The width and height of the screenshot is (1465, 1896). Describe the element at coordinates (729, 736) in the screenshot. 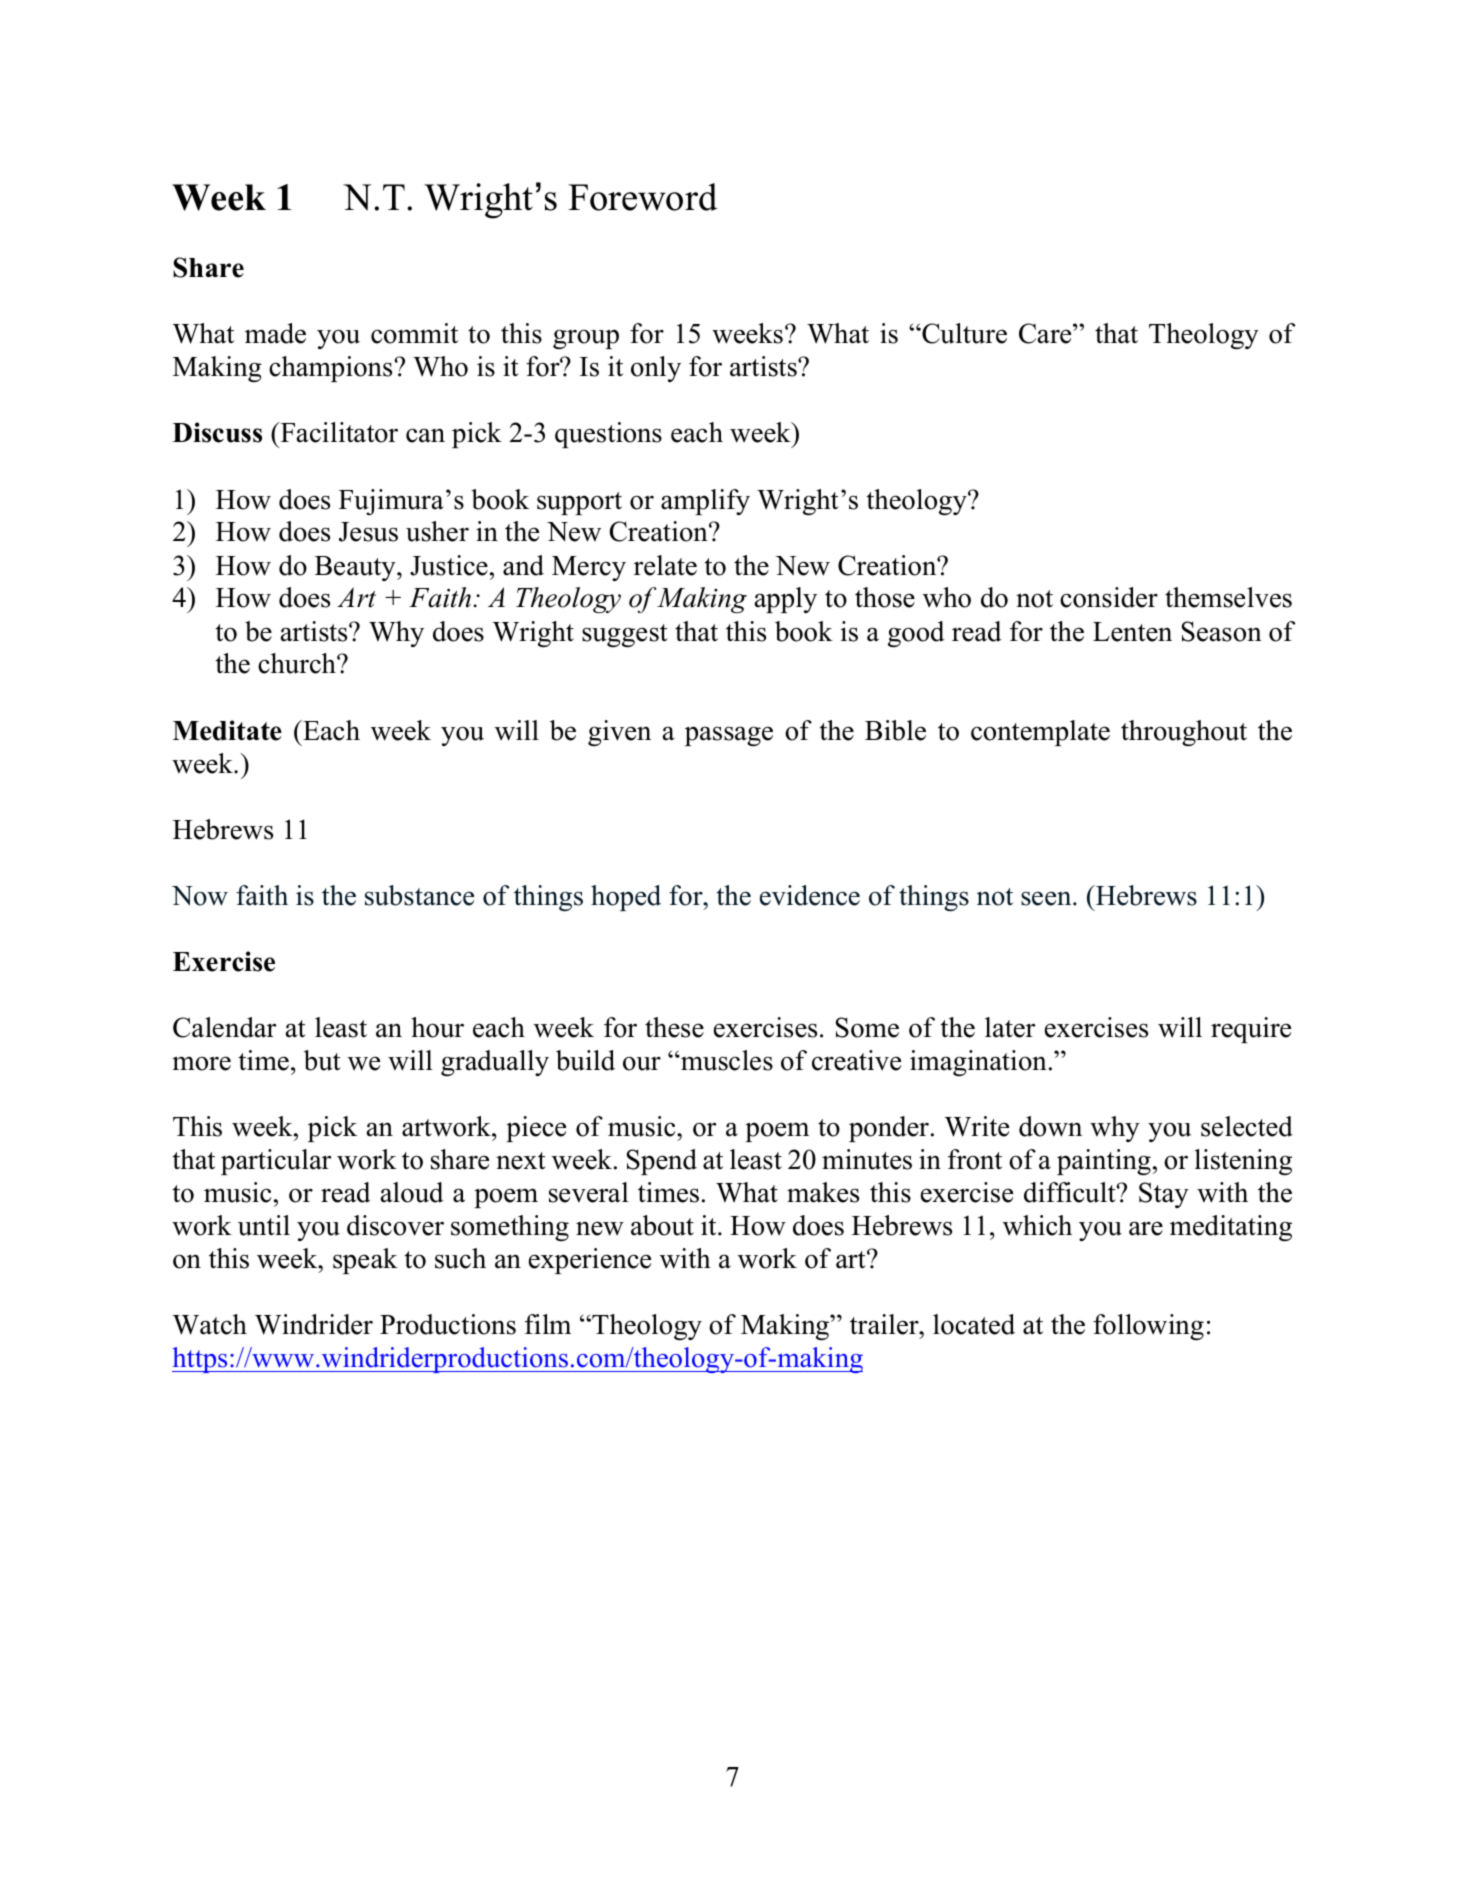

I see `passage` at that location.
